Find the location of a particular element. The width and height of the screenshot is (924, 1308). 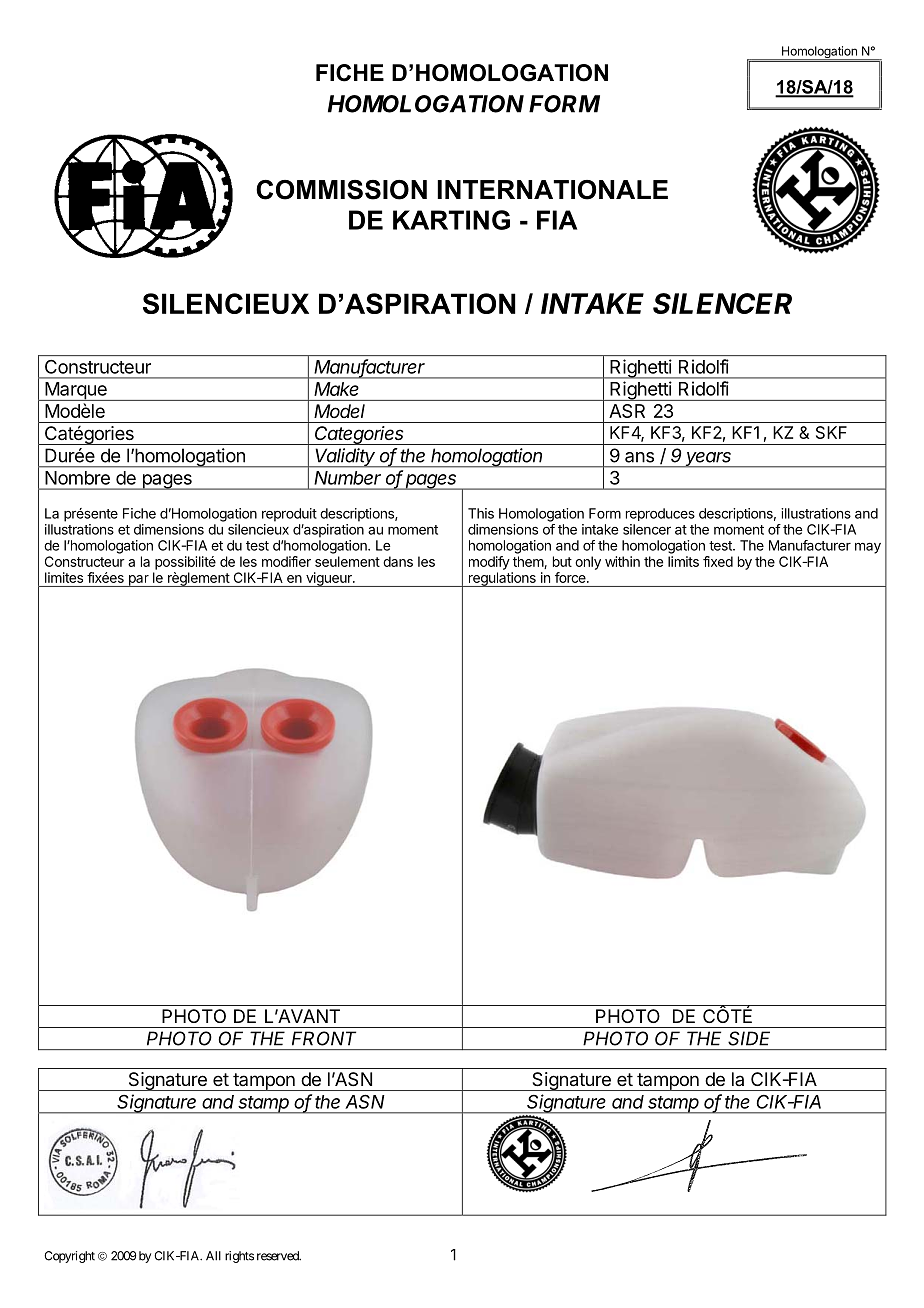

COMMISSION is located at coordinates (341, 190).
